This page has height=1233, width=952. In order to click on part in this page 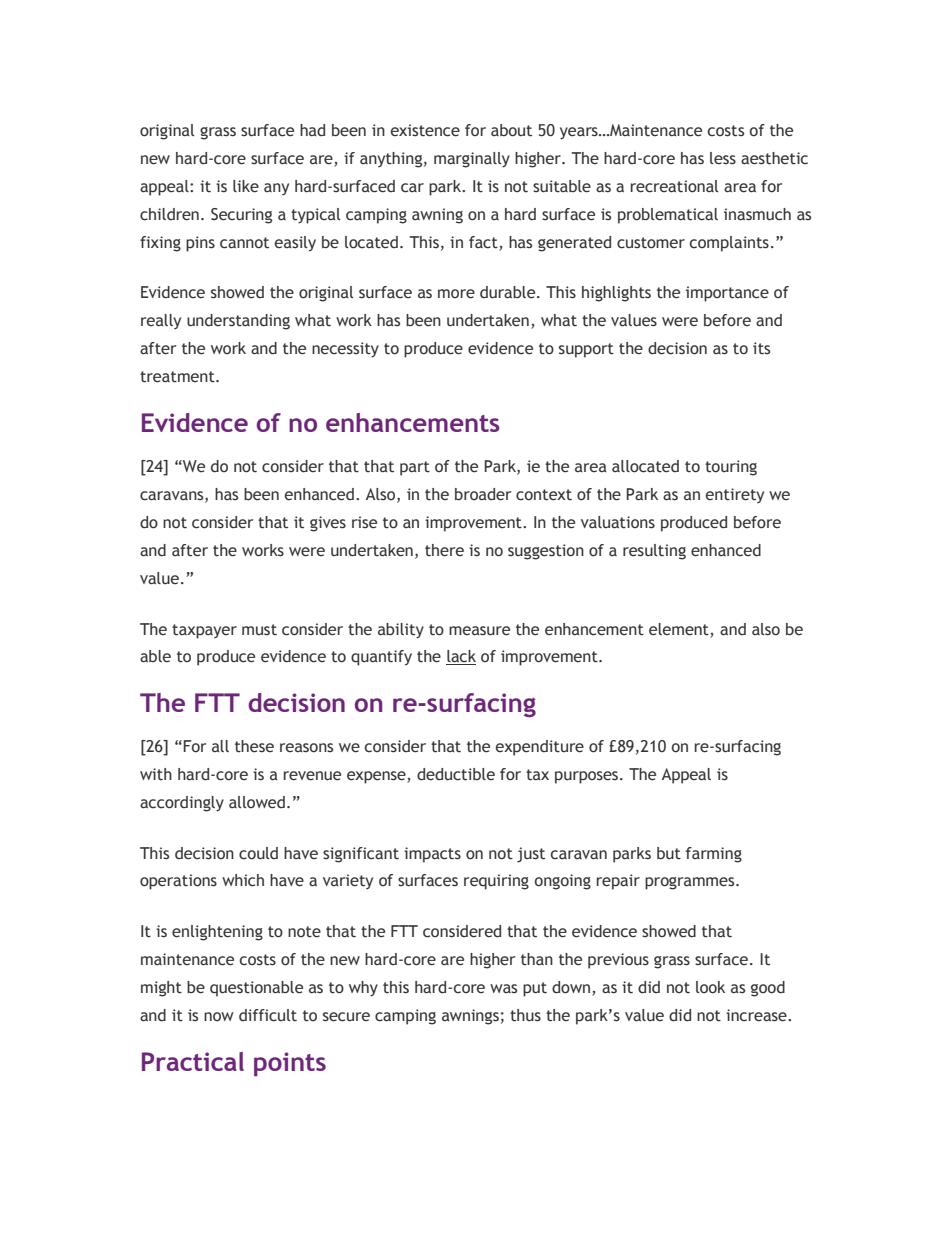, I will do `click(415, 468)`.
